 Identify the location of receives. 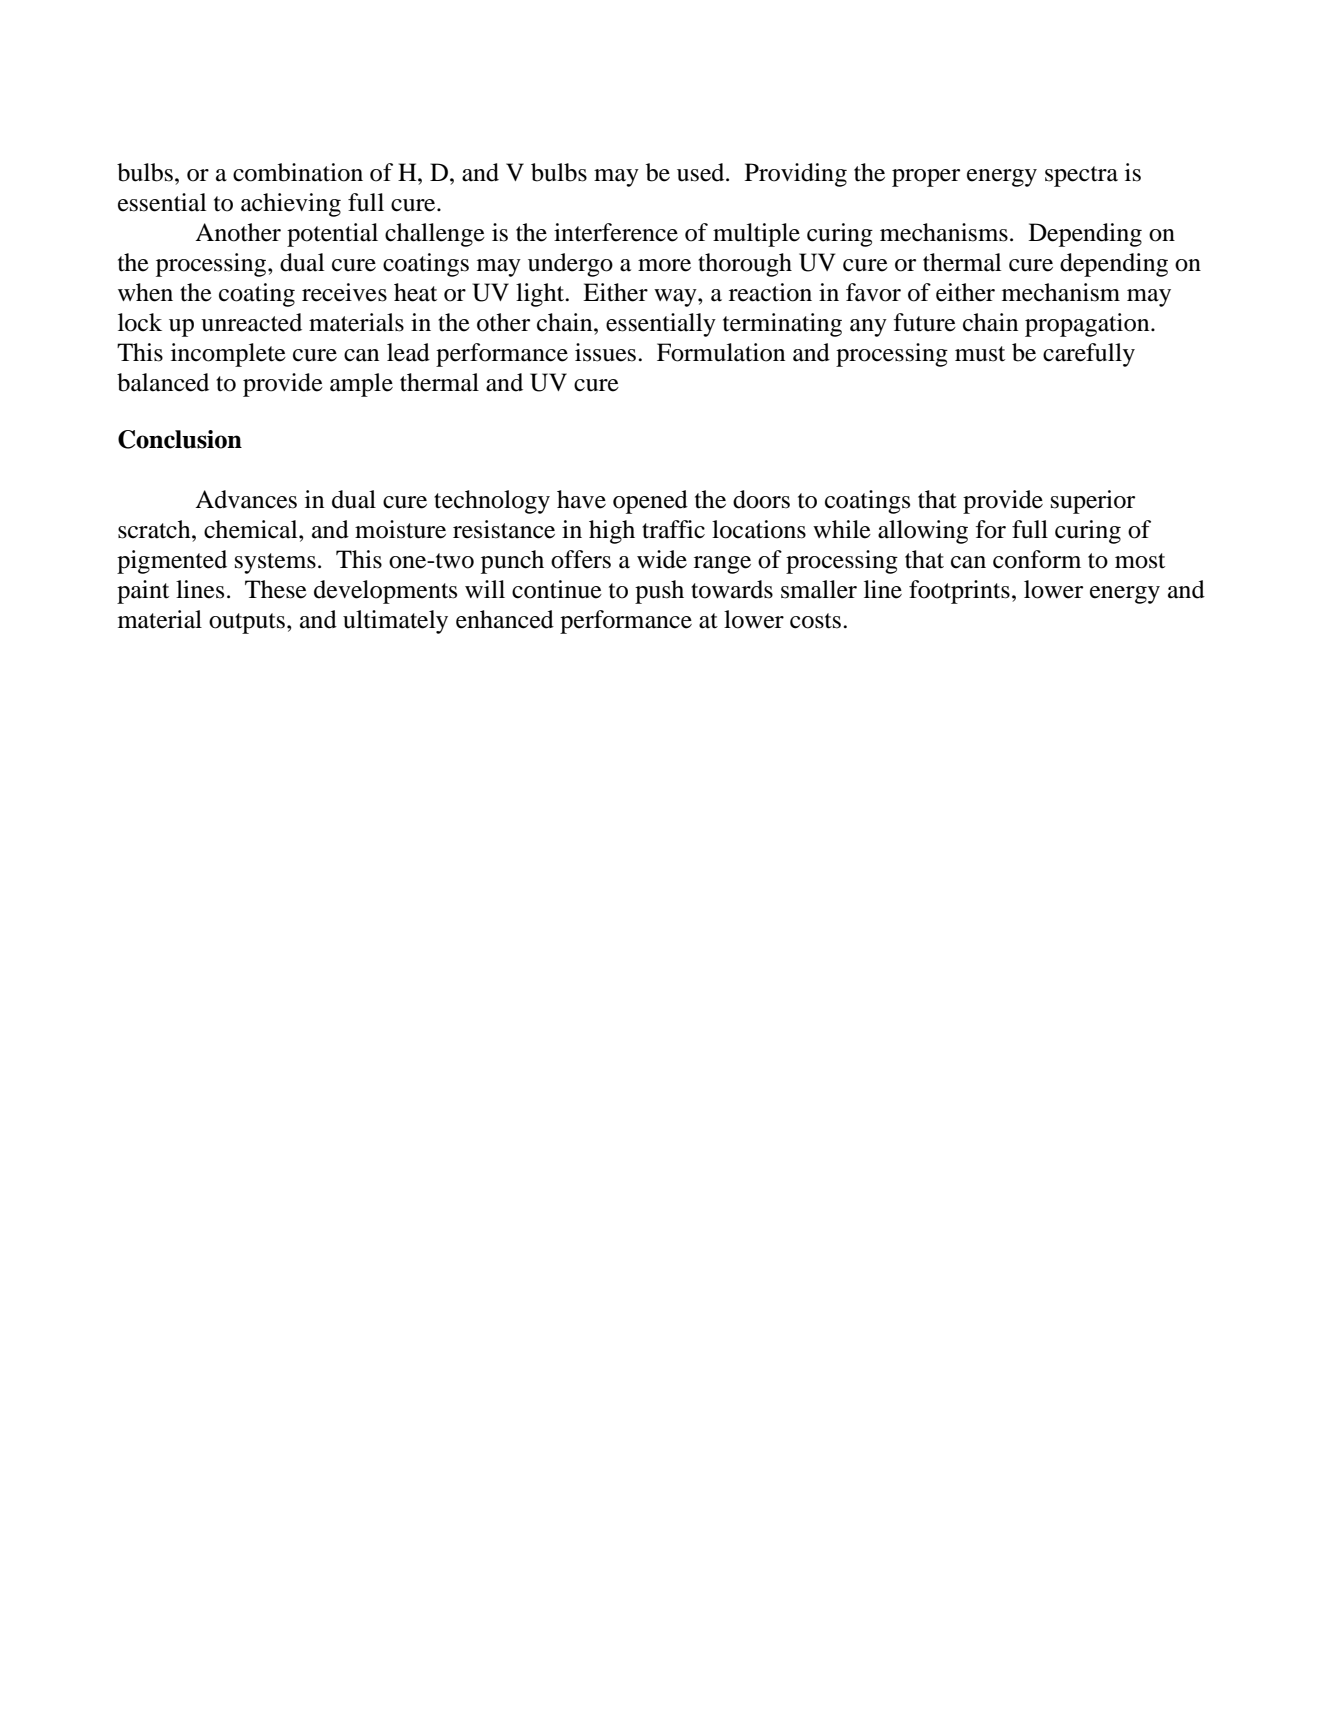
(344, 292).
